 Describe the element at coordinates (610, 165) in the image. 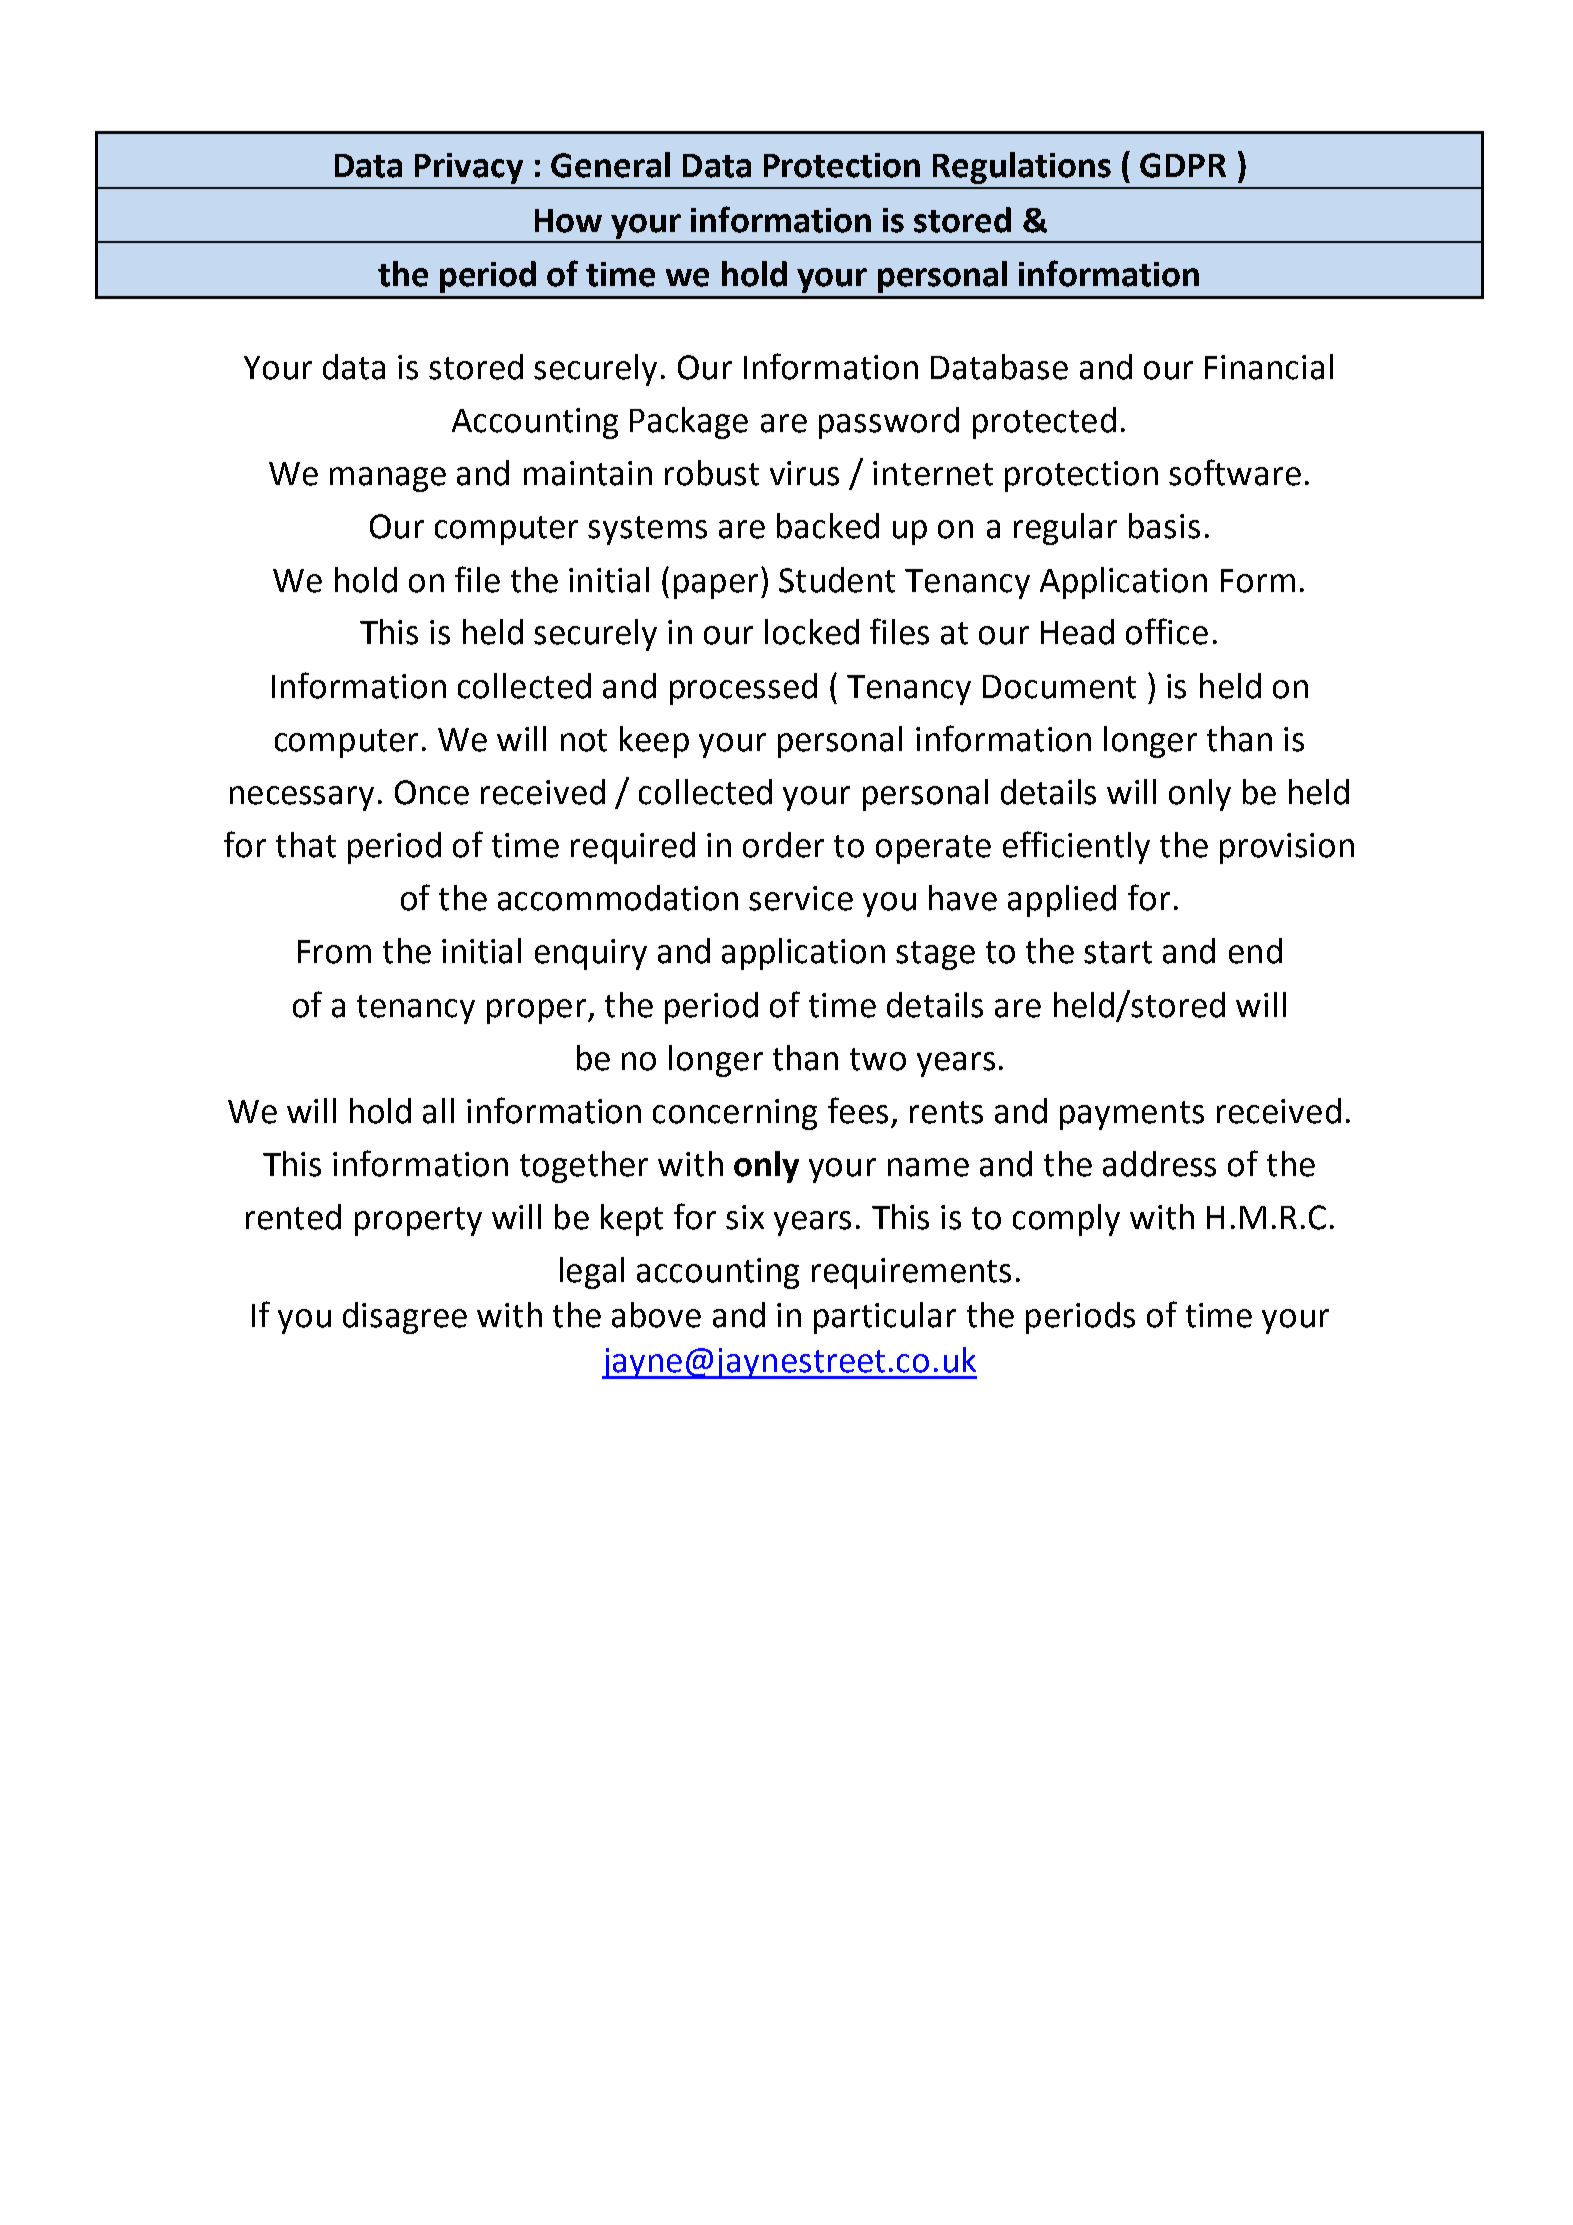

I see `General` at that location.
